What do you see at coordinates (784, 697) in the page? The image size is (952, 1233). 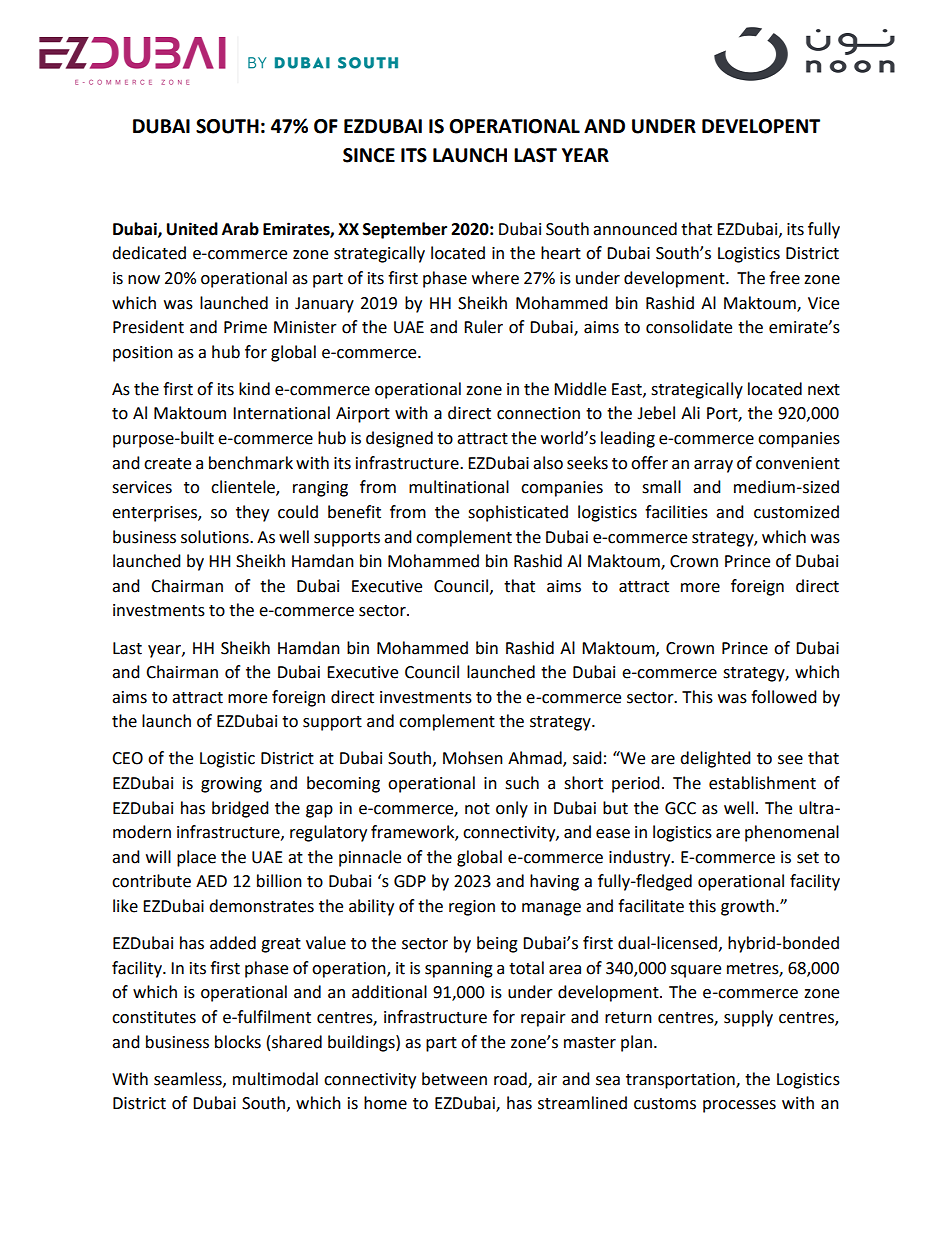 I see `followed` at bounding box center [784, 697].
